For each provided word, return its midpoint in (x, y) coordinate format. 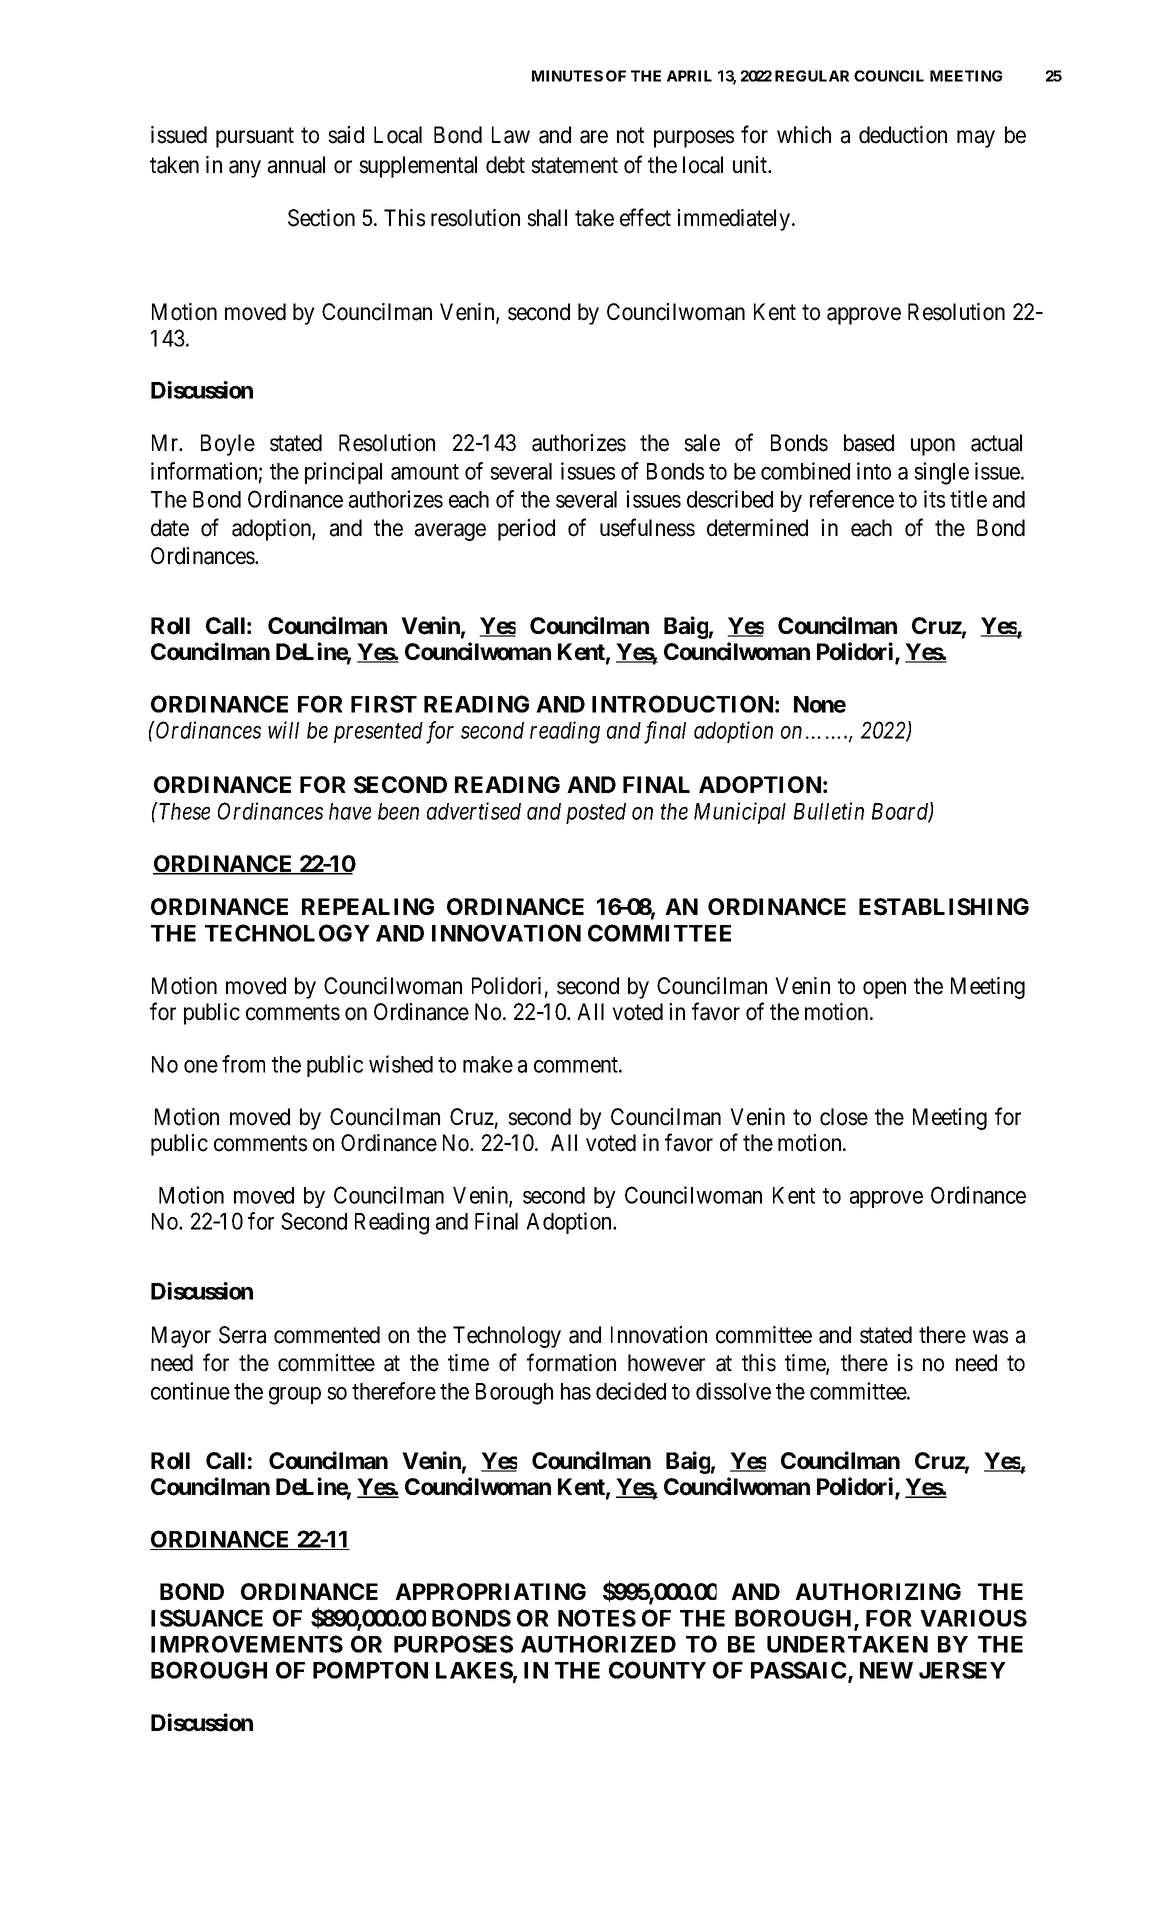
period (526, 530)
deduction (903, 135)
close (844, 1117)
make (488, 1064)
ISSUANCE (207, 1618)
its (934, 499)
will (283, 730)
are (594, 137)
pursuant (255, 138)
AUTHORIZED (598, 1644)
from (243, 1064)
